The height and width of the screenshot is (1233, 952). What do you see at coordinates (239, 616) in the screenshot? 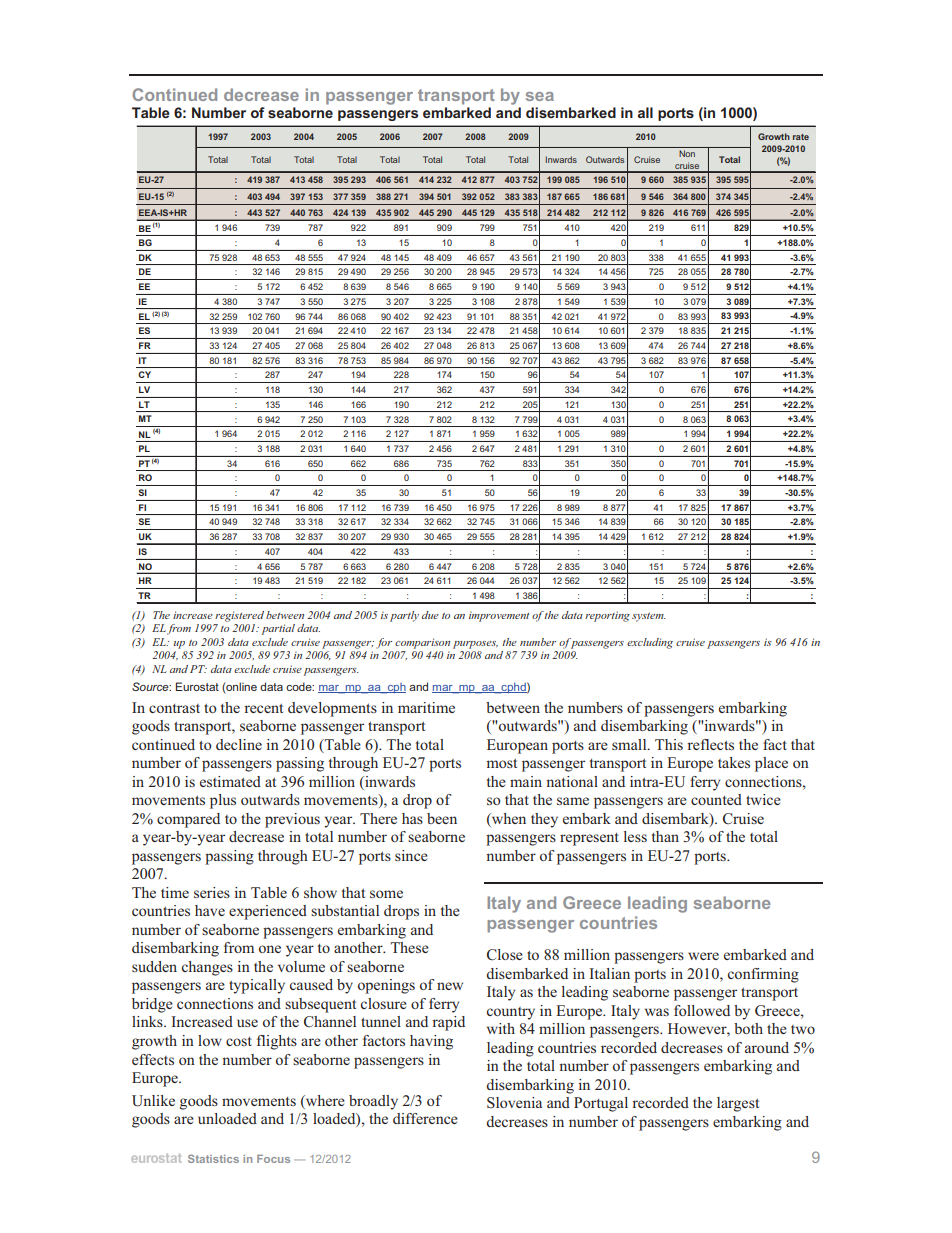
I see `registered` at bounding box center [239, 616].
